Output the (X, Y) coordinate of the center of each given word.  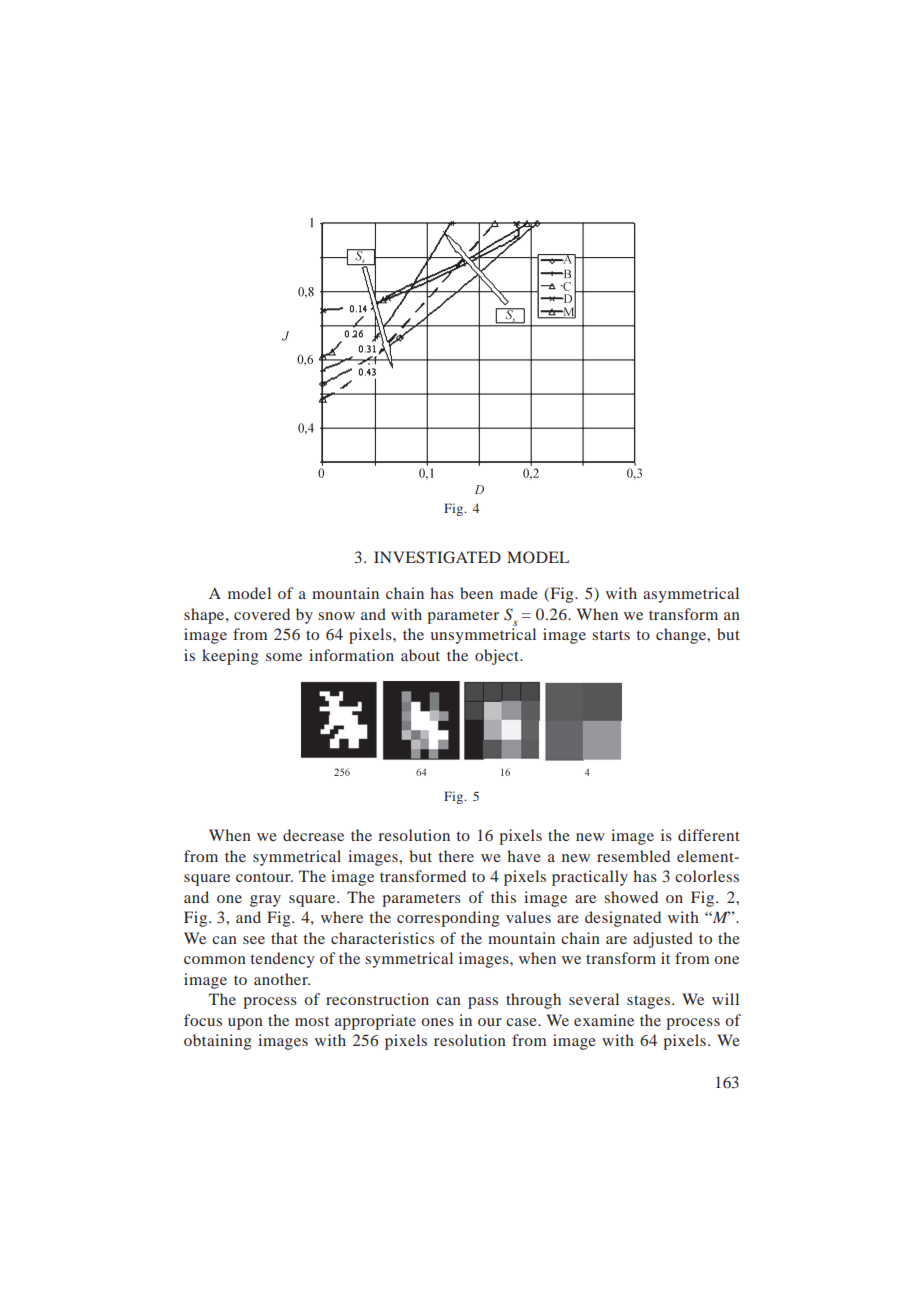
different (709, 835)
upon (245, 1024)
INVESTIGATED (437, 557)
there (456, 856)
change (682, 636)
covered (262, 614)
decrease (313, 835)
